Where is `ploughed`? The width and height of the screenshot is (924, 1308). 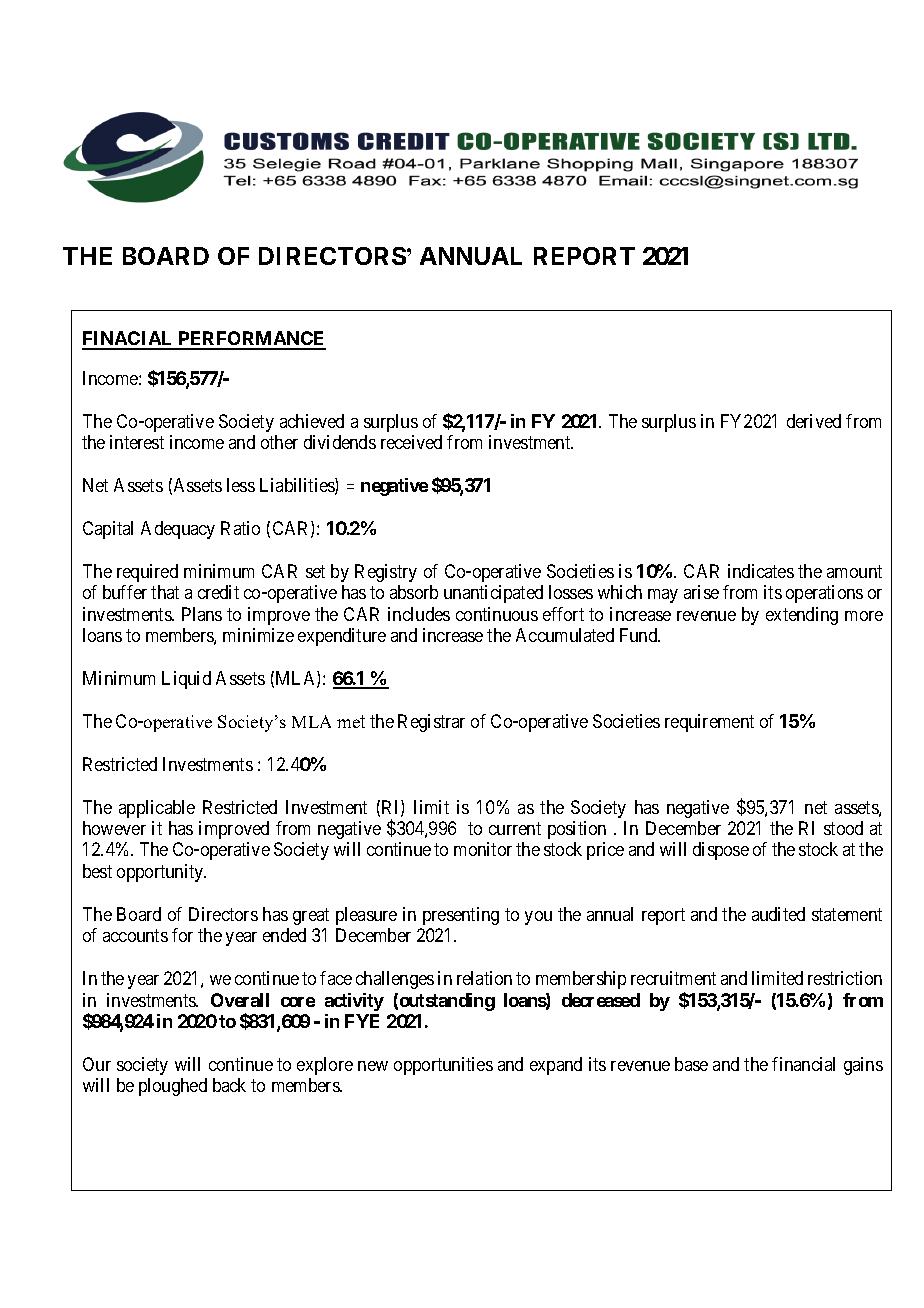 ploughed is located at coordinates (173, 1087).
